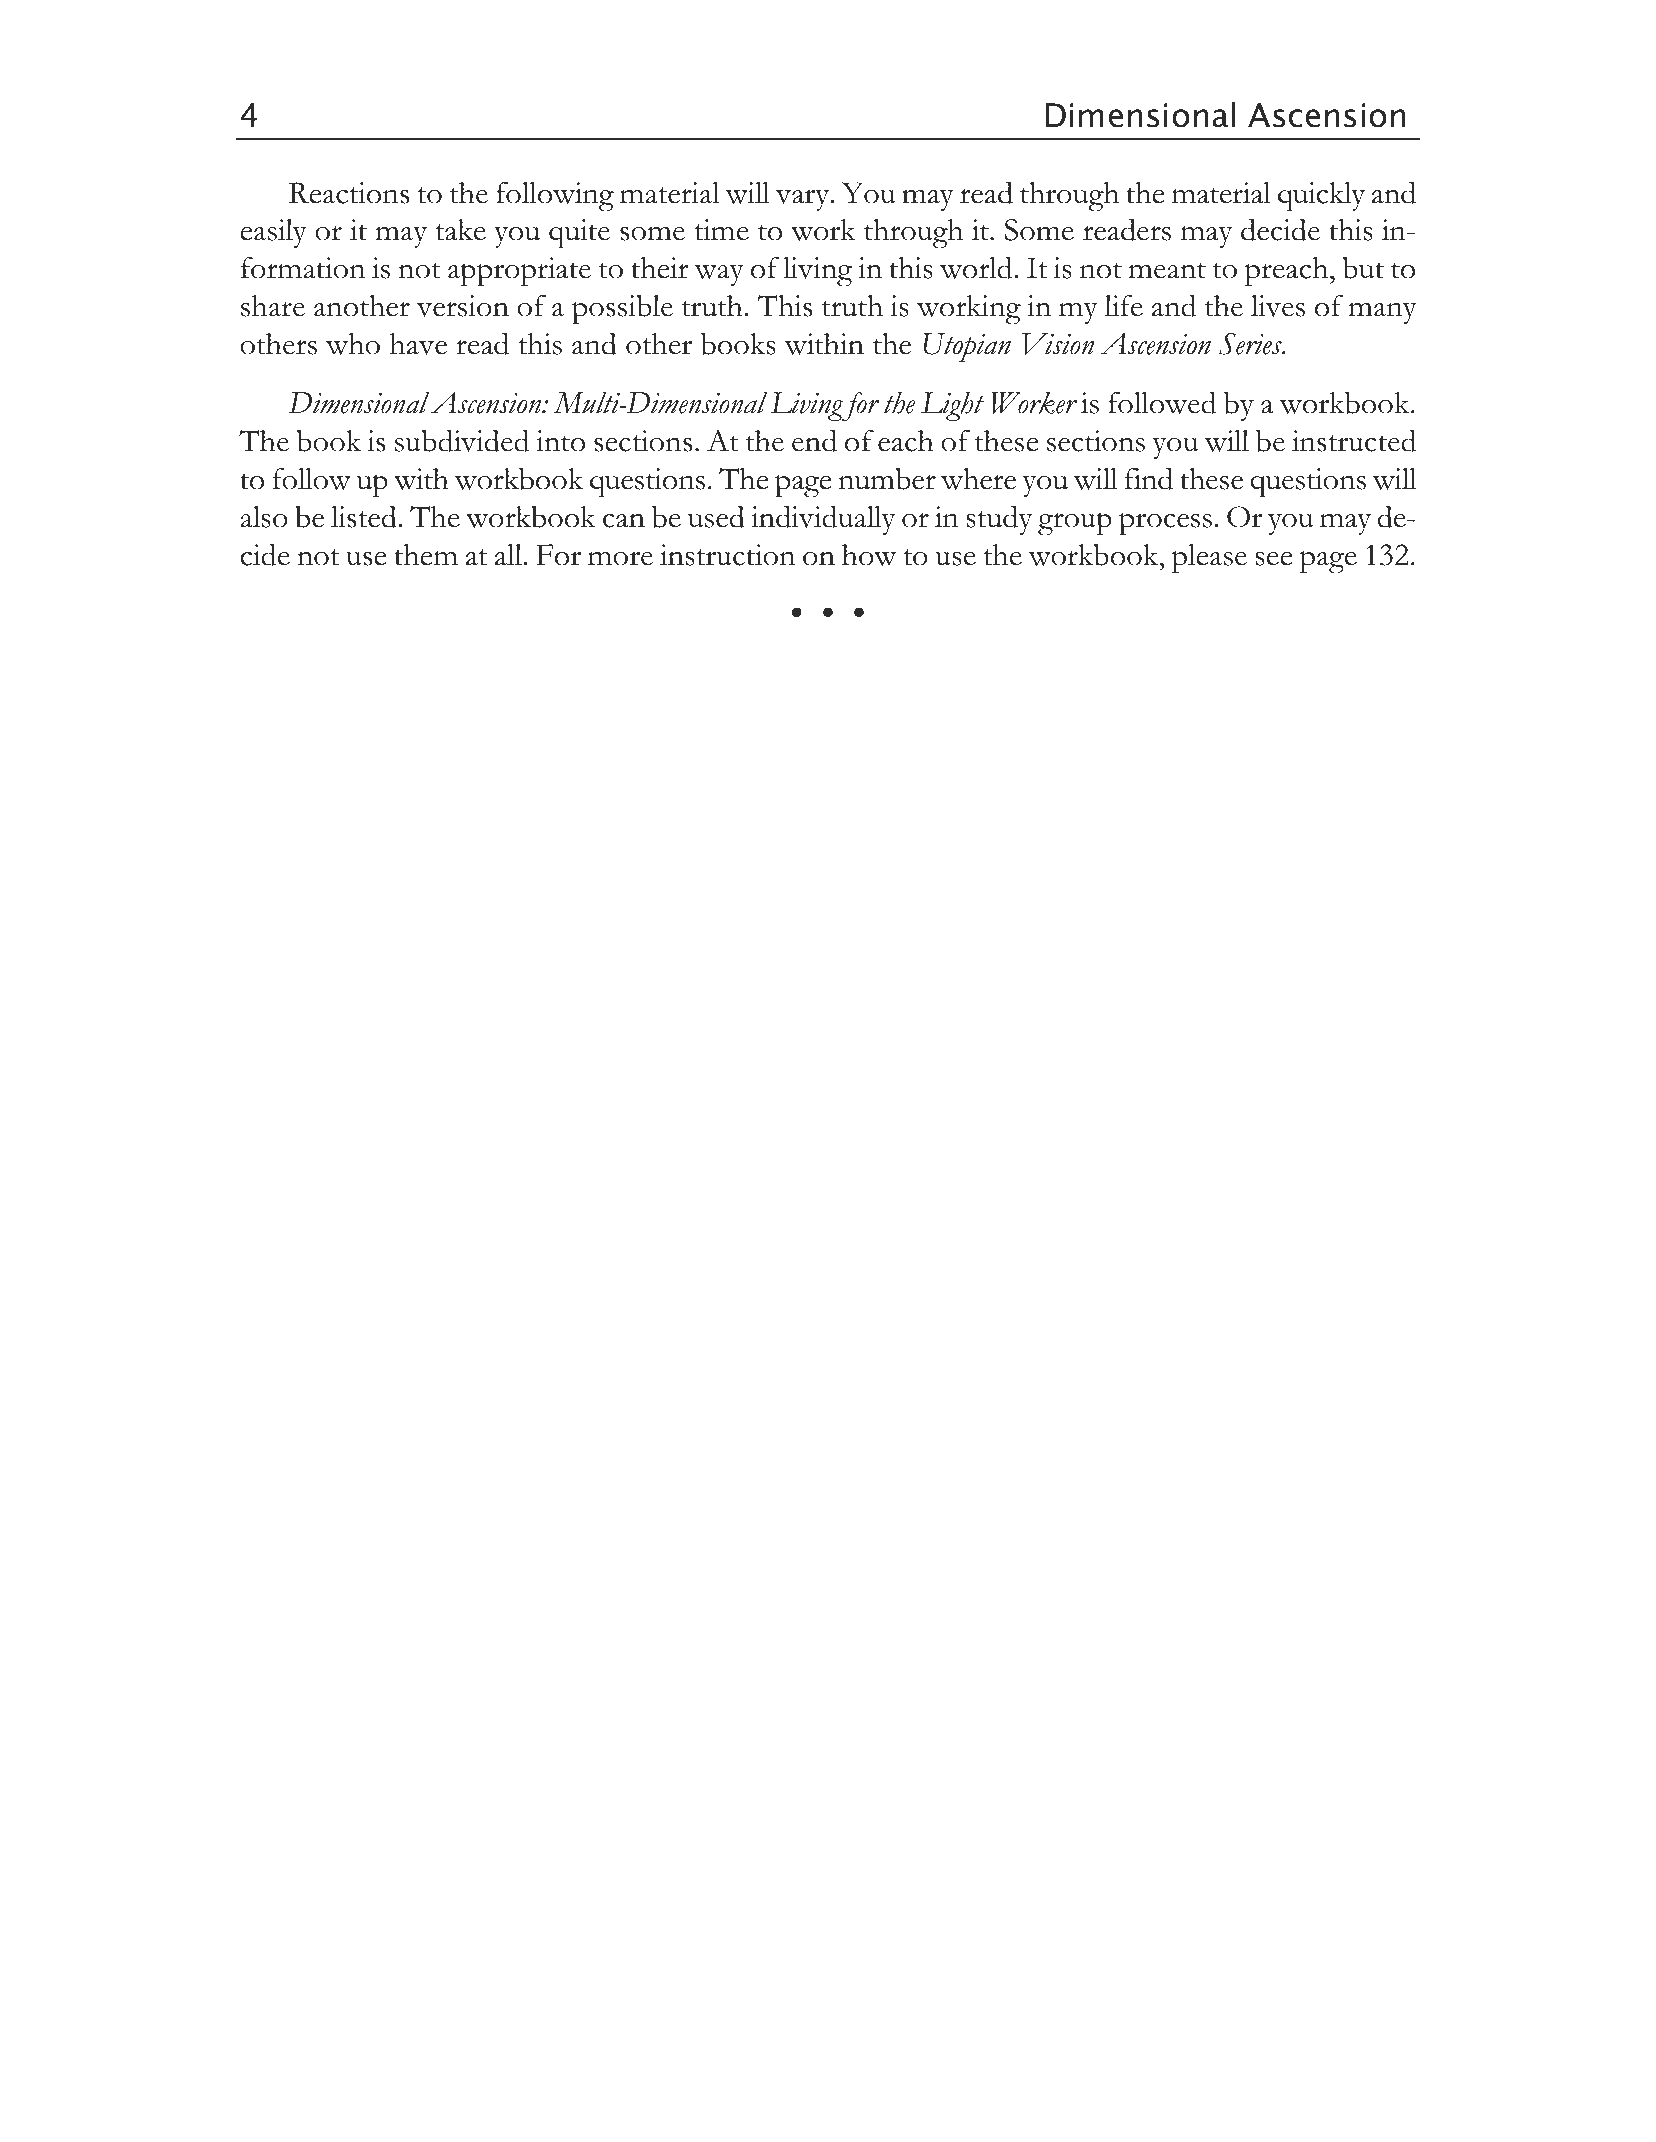 The width and height of the image is (1656, 2142). I want to click on quickly, so click(1321, 197).
